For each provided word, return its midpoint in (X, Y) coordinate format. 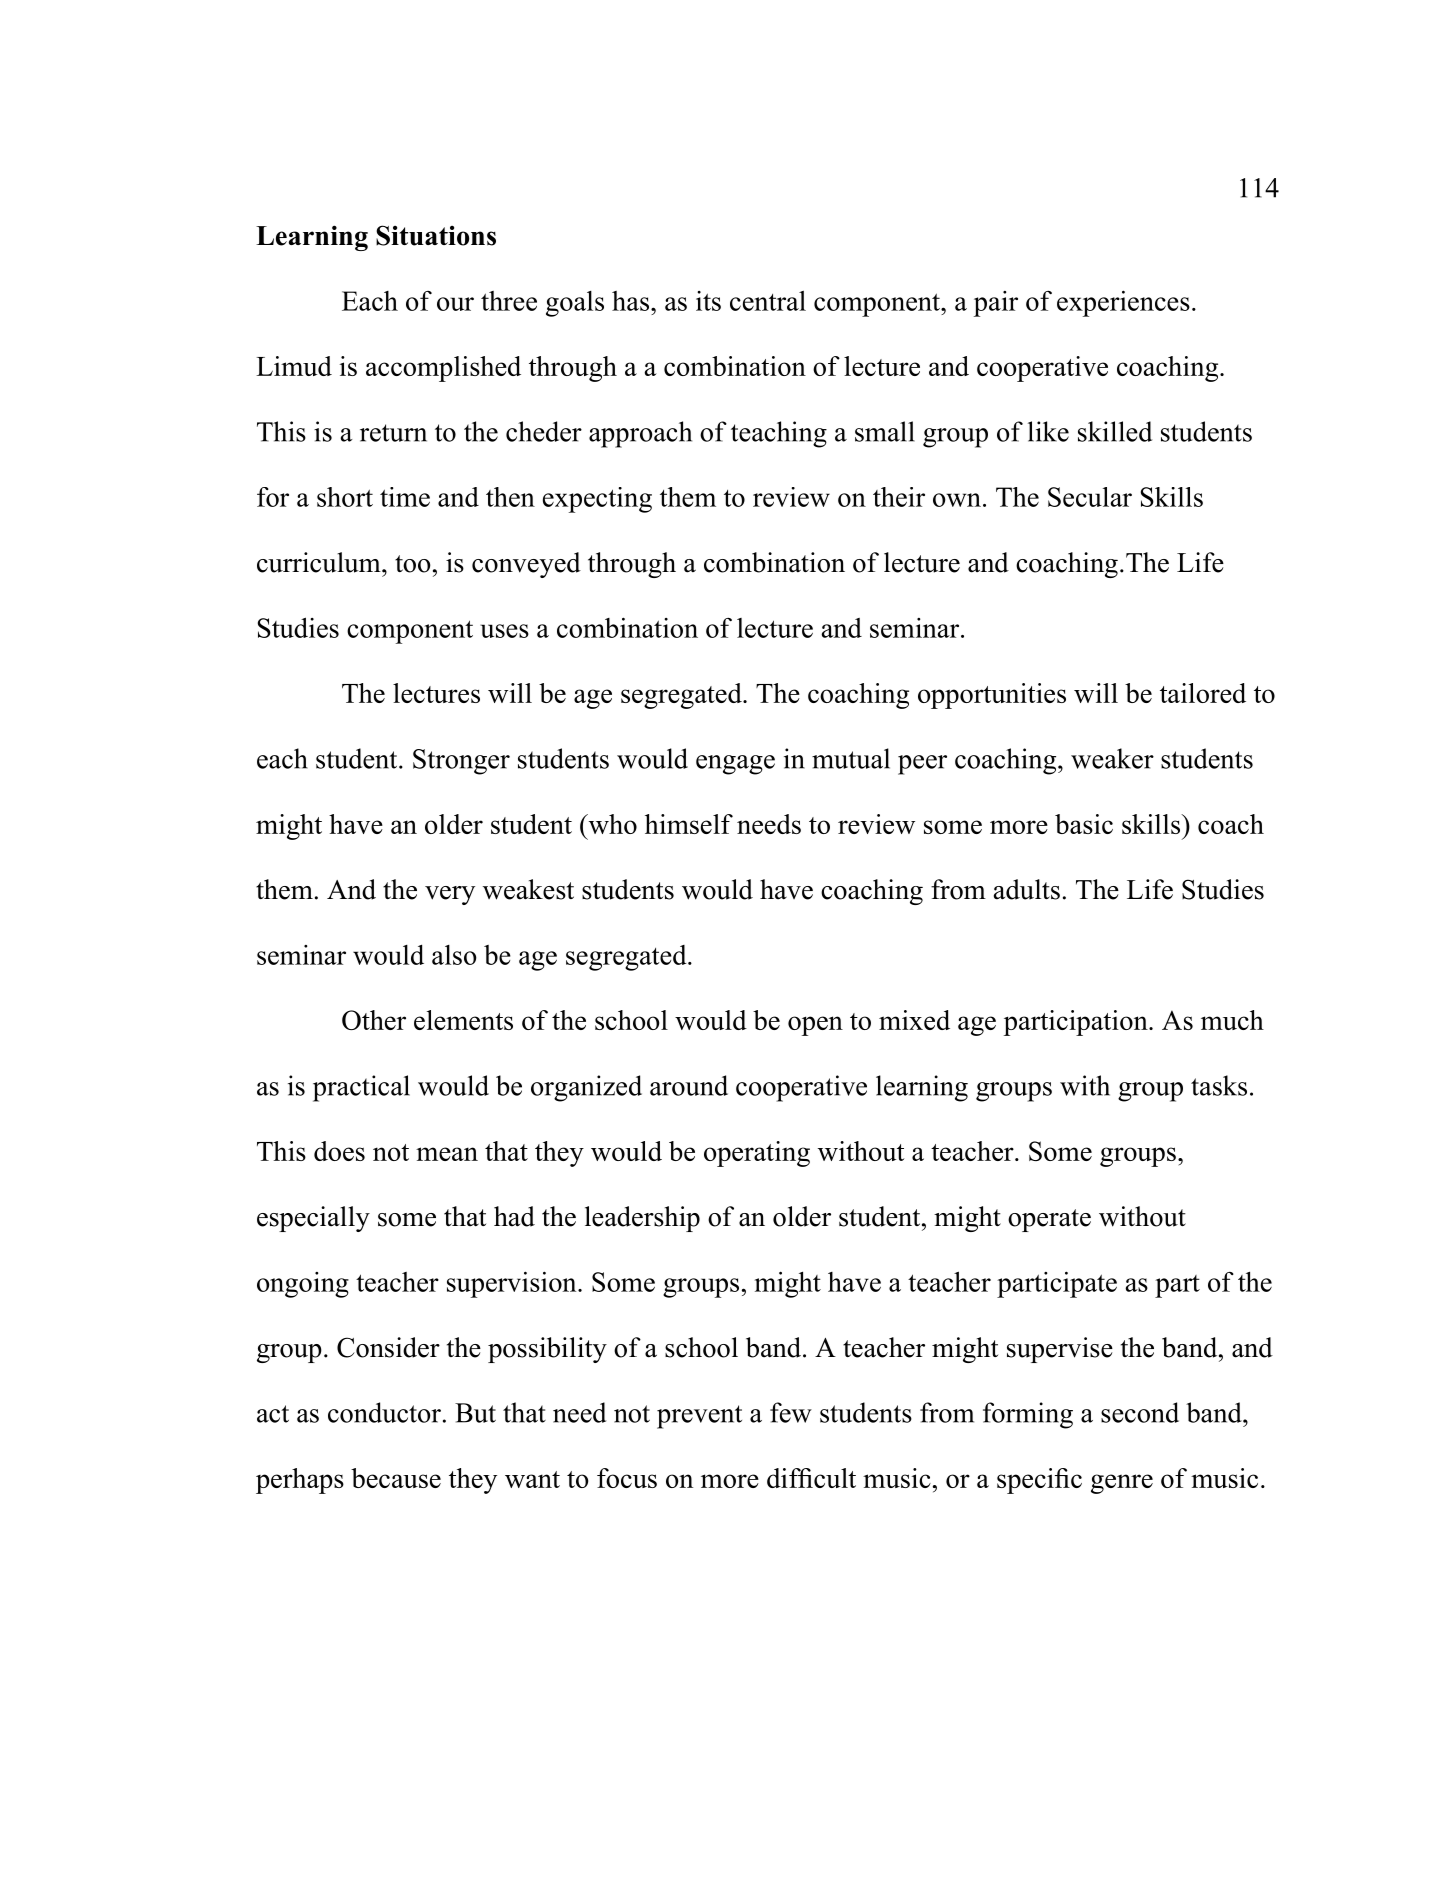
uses (504, 631)
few (791, 1412)
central (768, 301)
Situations (436, 235)
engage (735, 765)
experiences (1123, 303)
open (815, 1026)
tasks (1219, 1085)
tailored (1203, 693)
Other (374, 1020)
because (396, 1478)
